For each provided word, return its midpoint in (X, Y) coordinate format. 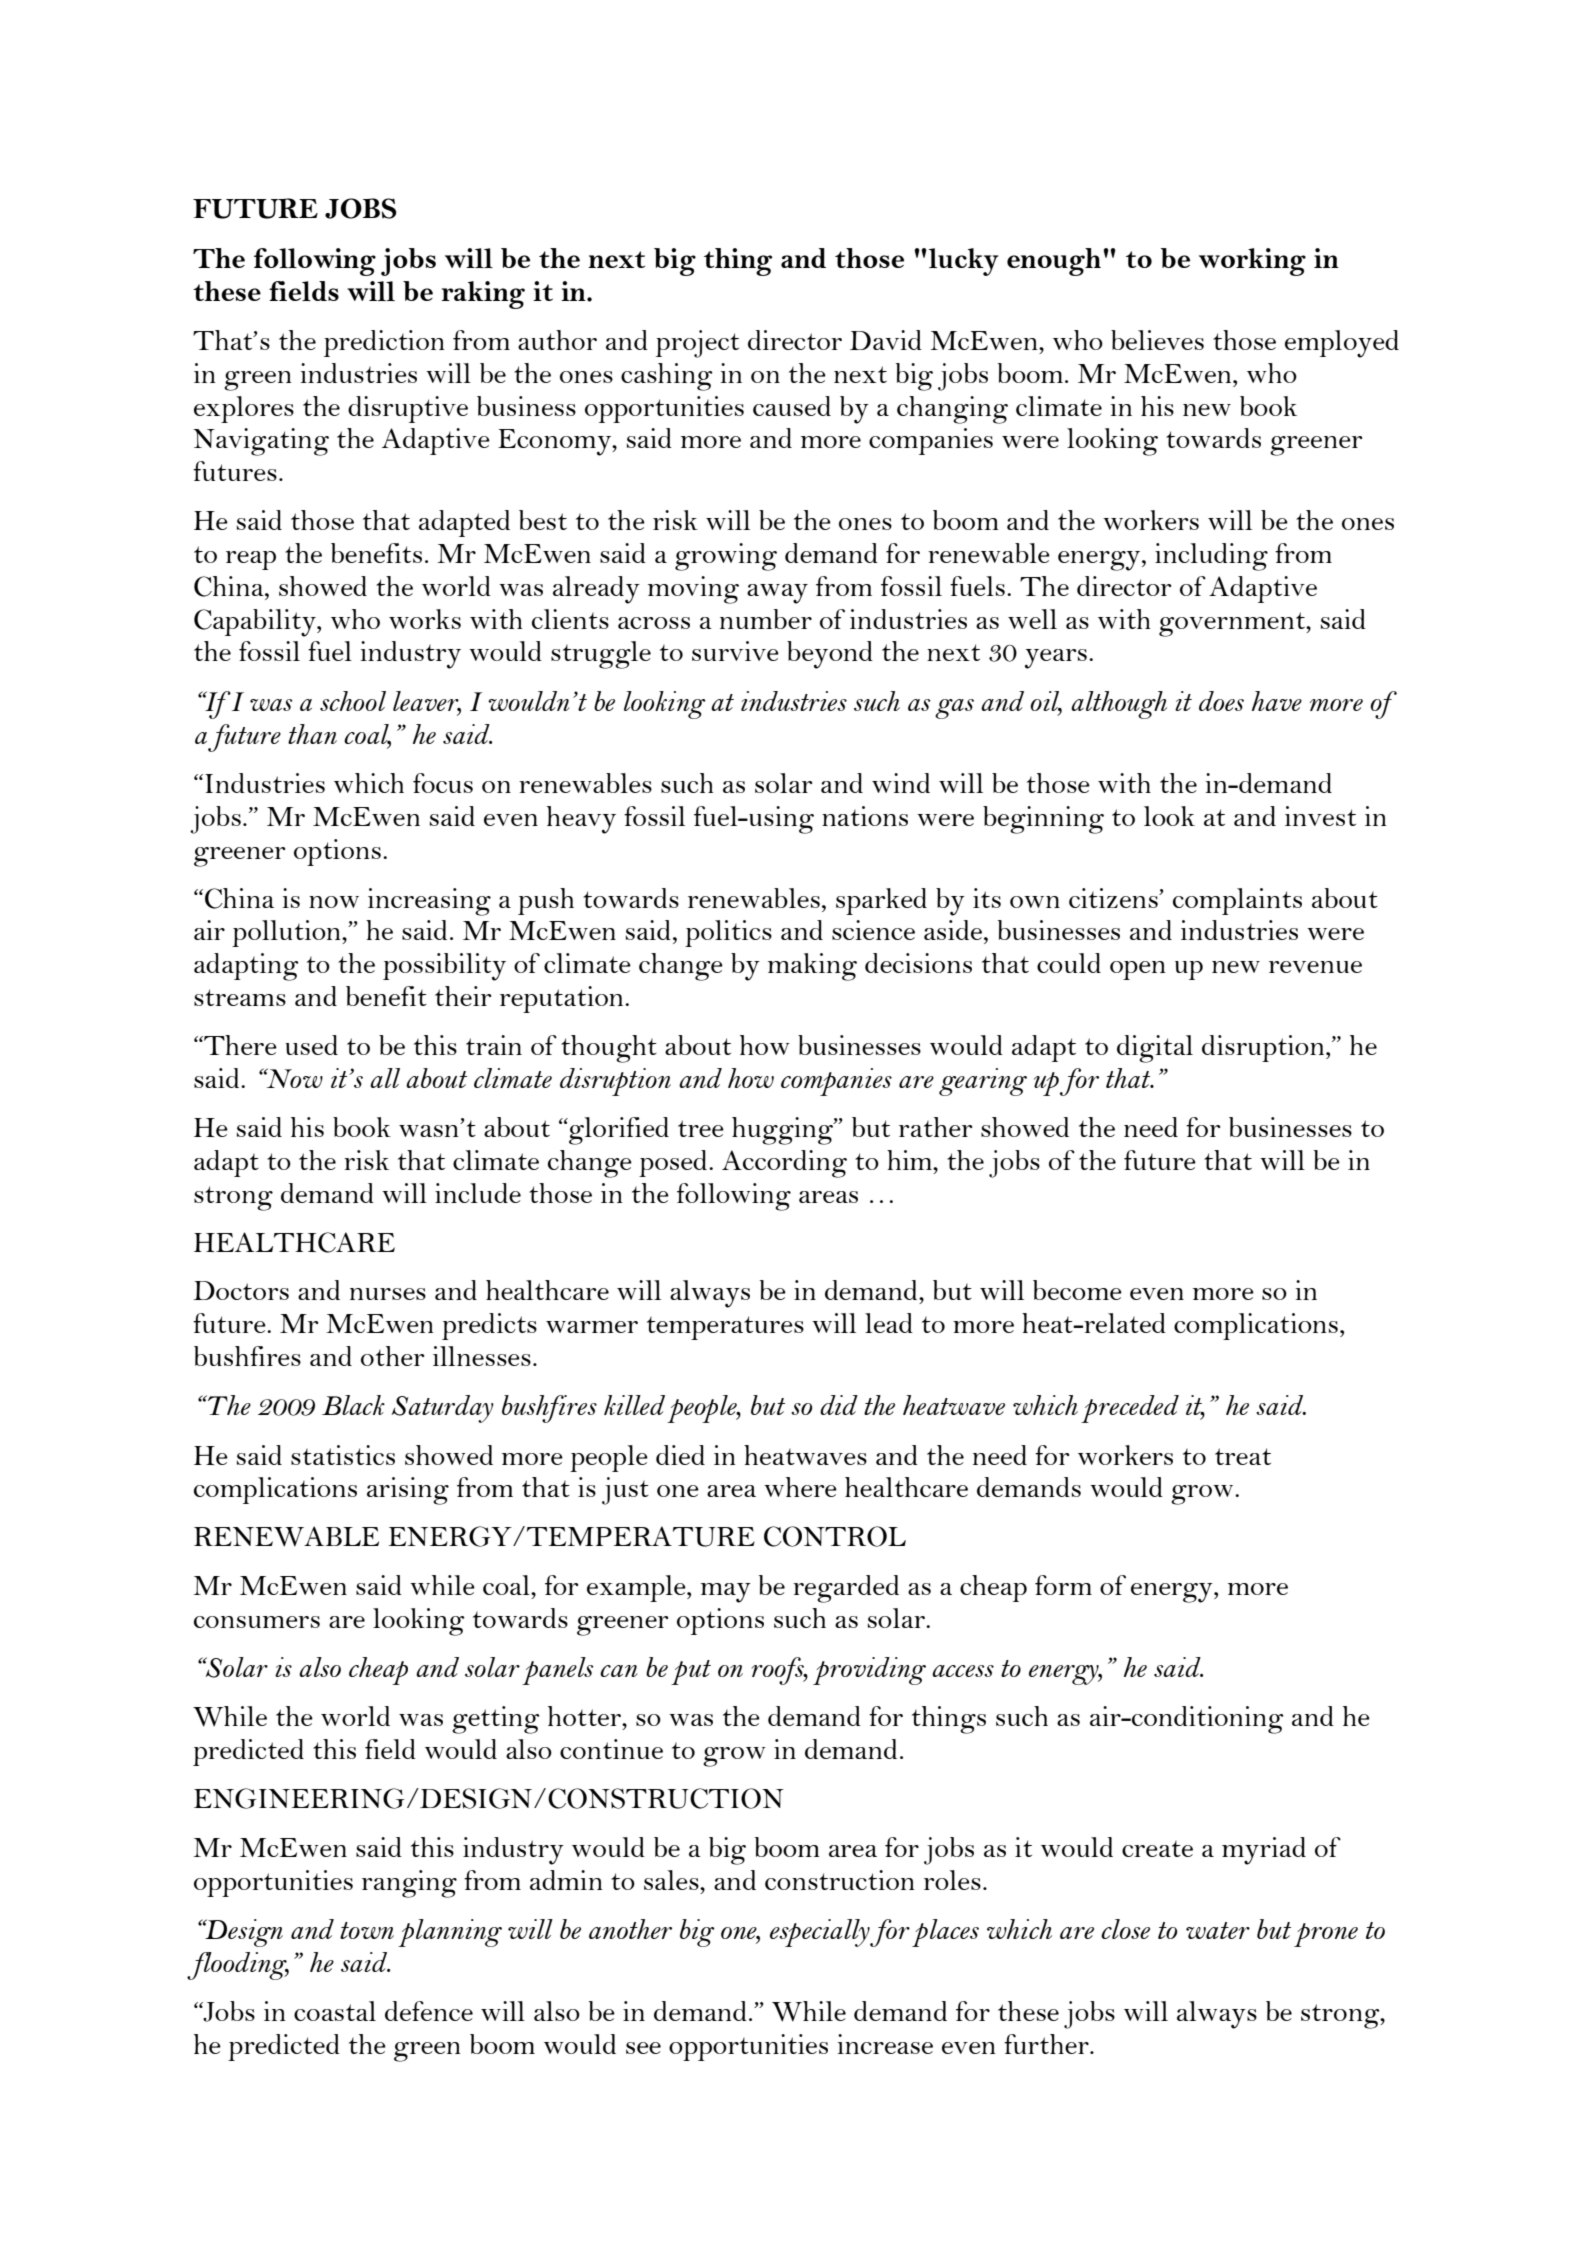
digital (1155, 1049)
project (697, 344)
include (478, 1193)
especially (820, 1933)
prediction (384, 343)
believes (1157, 340)
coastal (335, 2011)
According (784, 1164)
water (1218, 1930)
